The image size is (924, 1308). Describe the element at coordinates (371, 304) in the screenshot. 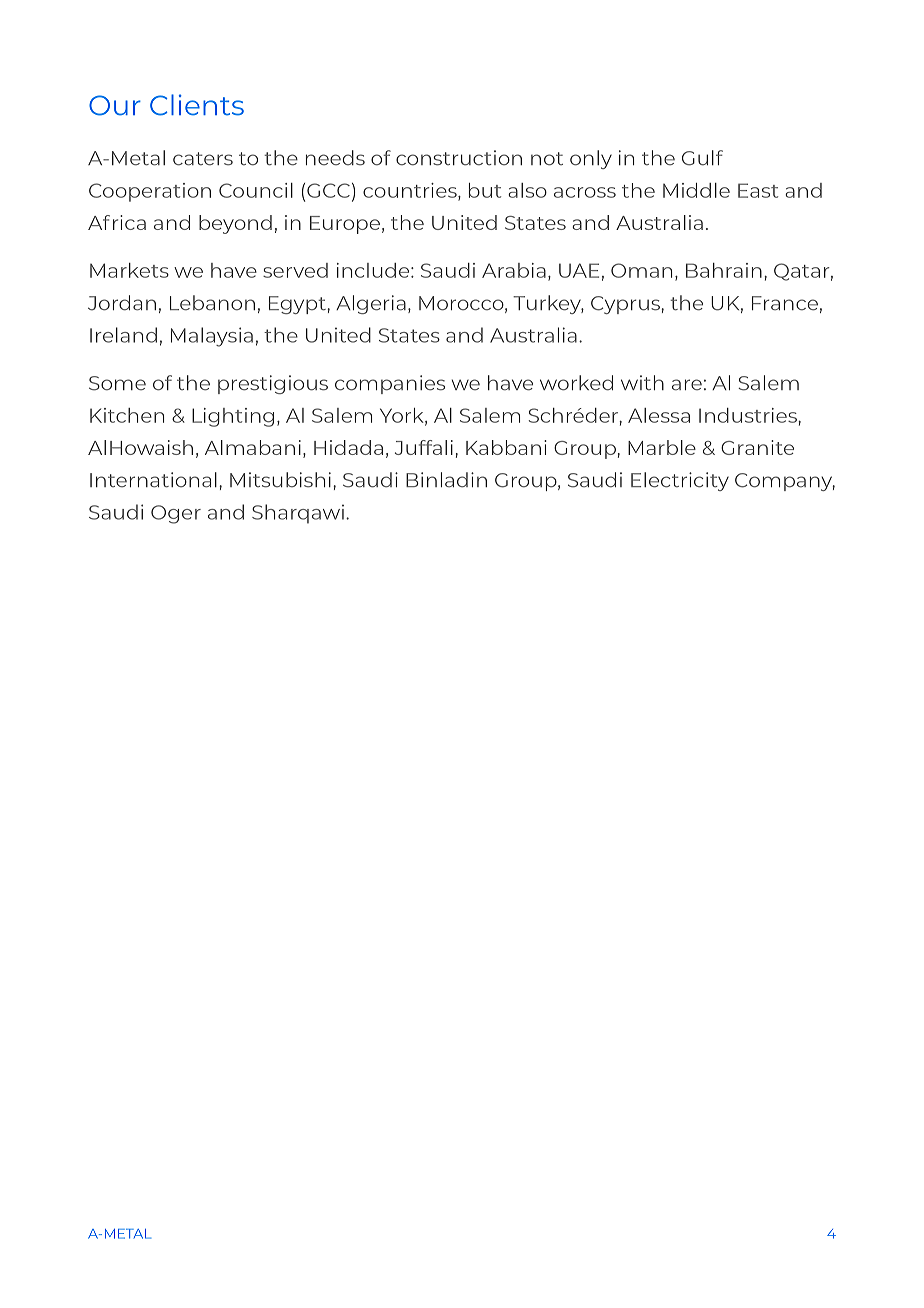

I see `Algeria` at that location.
